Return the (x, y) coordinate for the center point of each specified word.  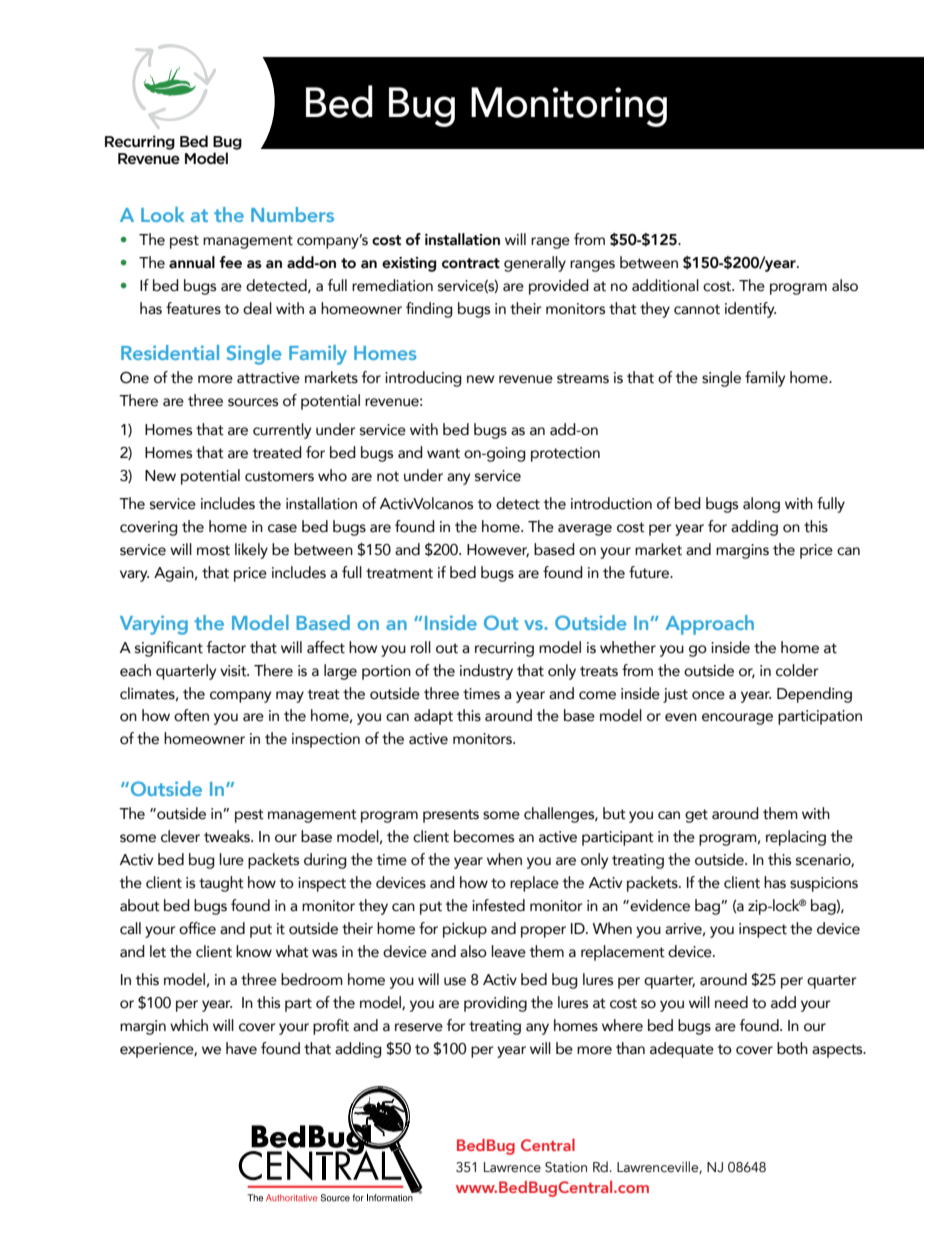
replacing (796, 838)
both (792, 1048)
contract (471, 263)
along (761, 505)
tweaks (228, 836)
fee (230, 262)
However (498, 550)
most (213, 550)
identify (750, 310)
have (241, 1048)
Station (566, 1167)
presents (451, 816)
